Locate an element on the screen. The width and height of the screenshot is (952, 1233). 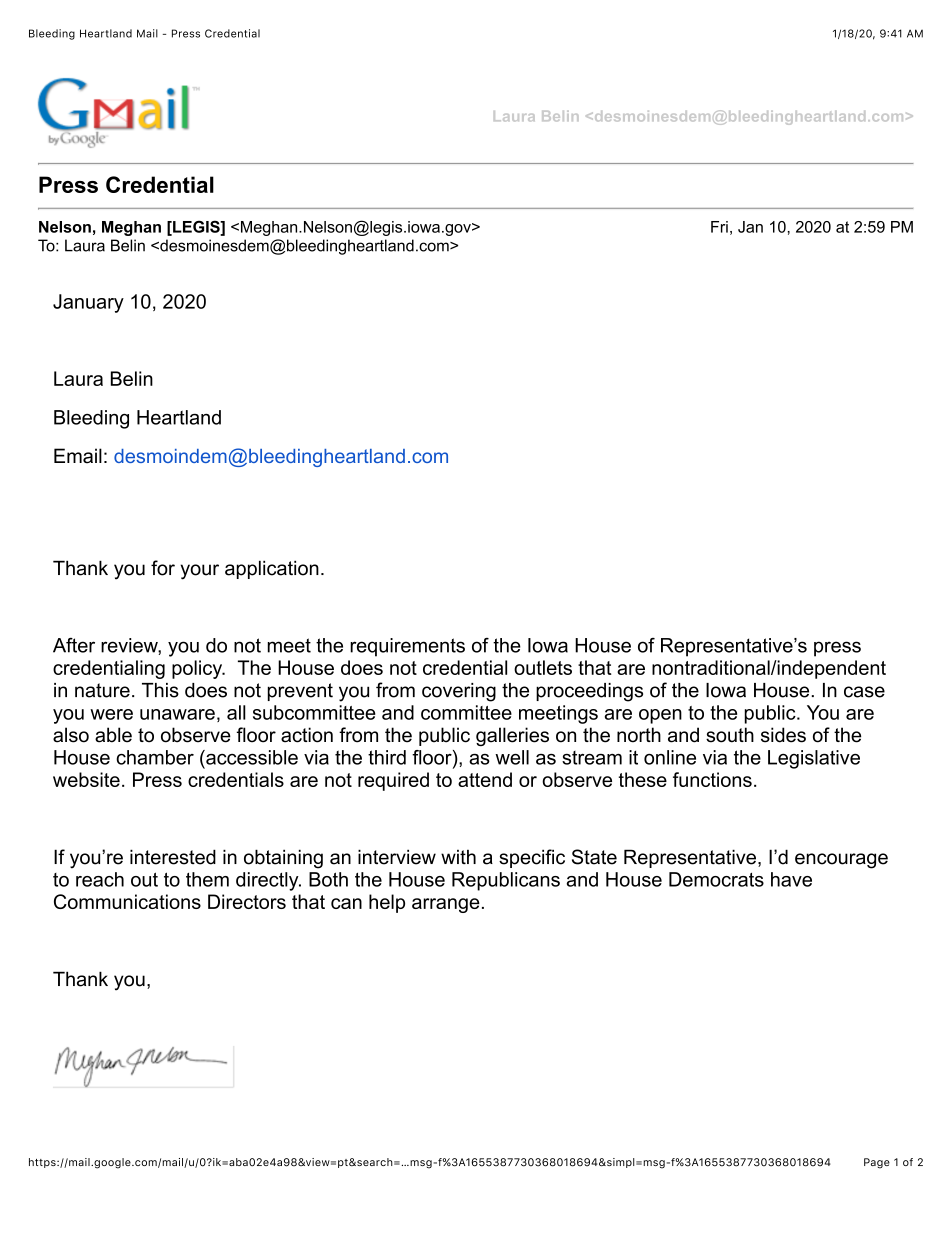
covering is located at coordinates (459, 692).
